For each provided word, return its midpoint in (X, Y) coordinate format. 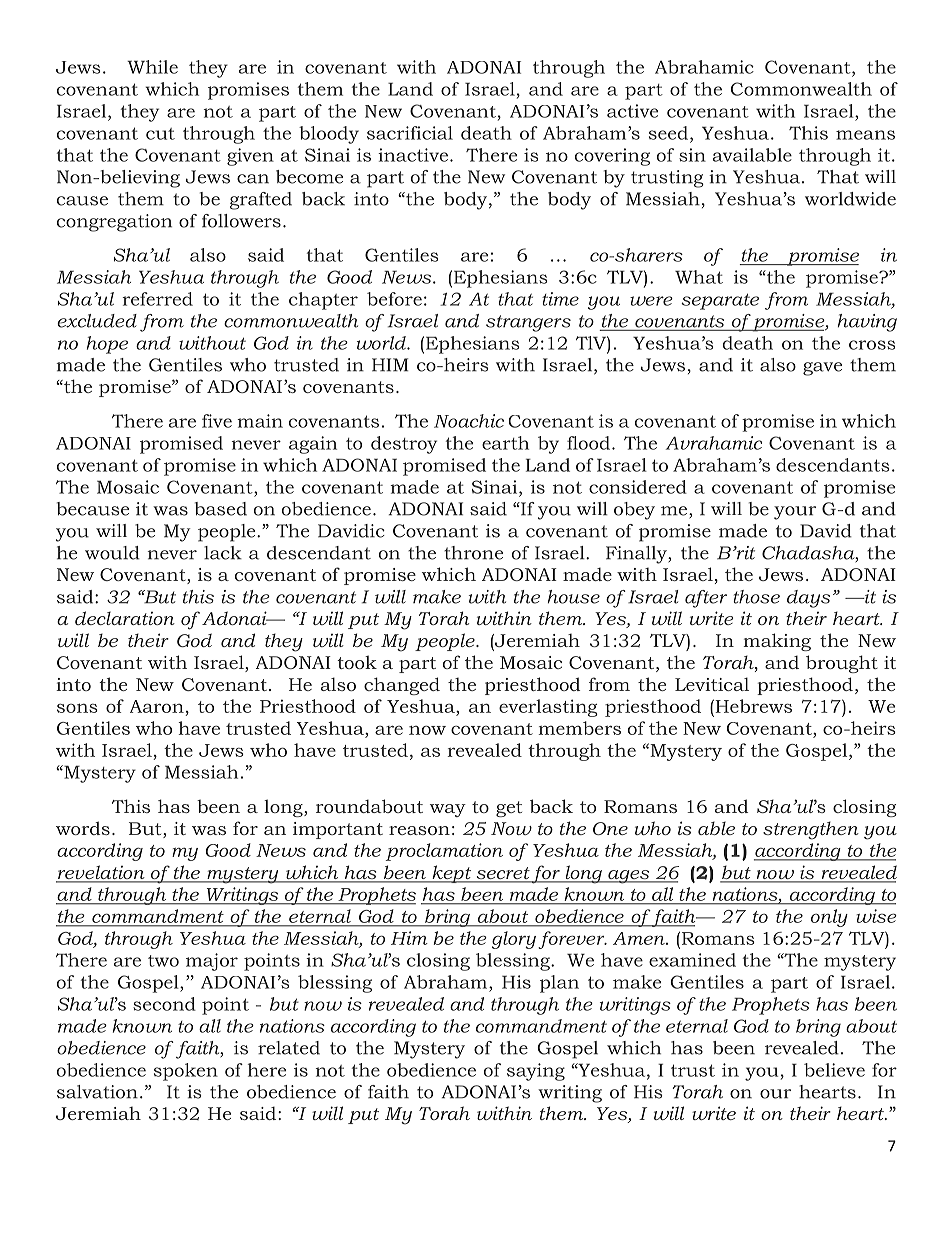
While (152, 67)
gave (822, 369)
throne (473, 553)
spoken (186, 1072)
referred (157, 299)
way (448, 810)
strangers (528, 323)
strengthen (811, 830)
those (756, 597)
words (83, 828)
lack (223, 553)
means (865, 135)
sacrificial (410, 133)
